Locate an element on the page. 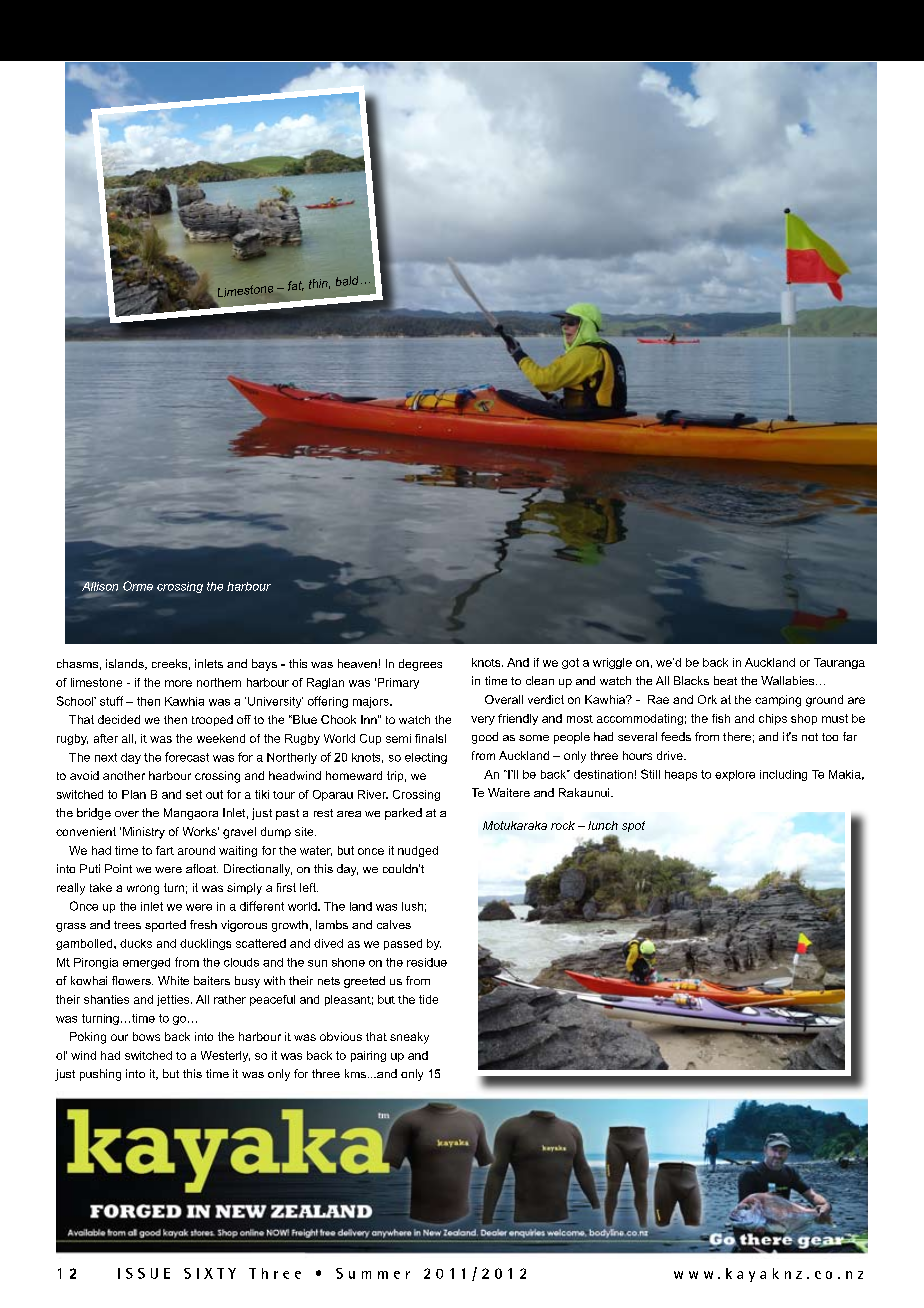  degrees is located at coordinates (420, 665).
